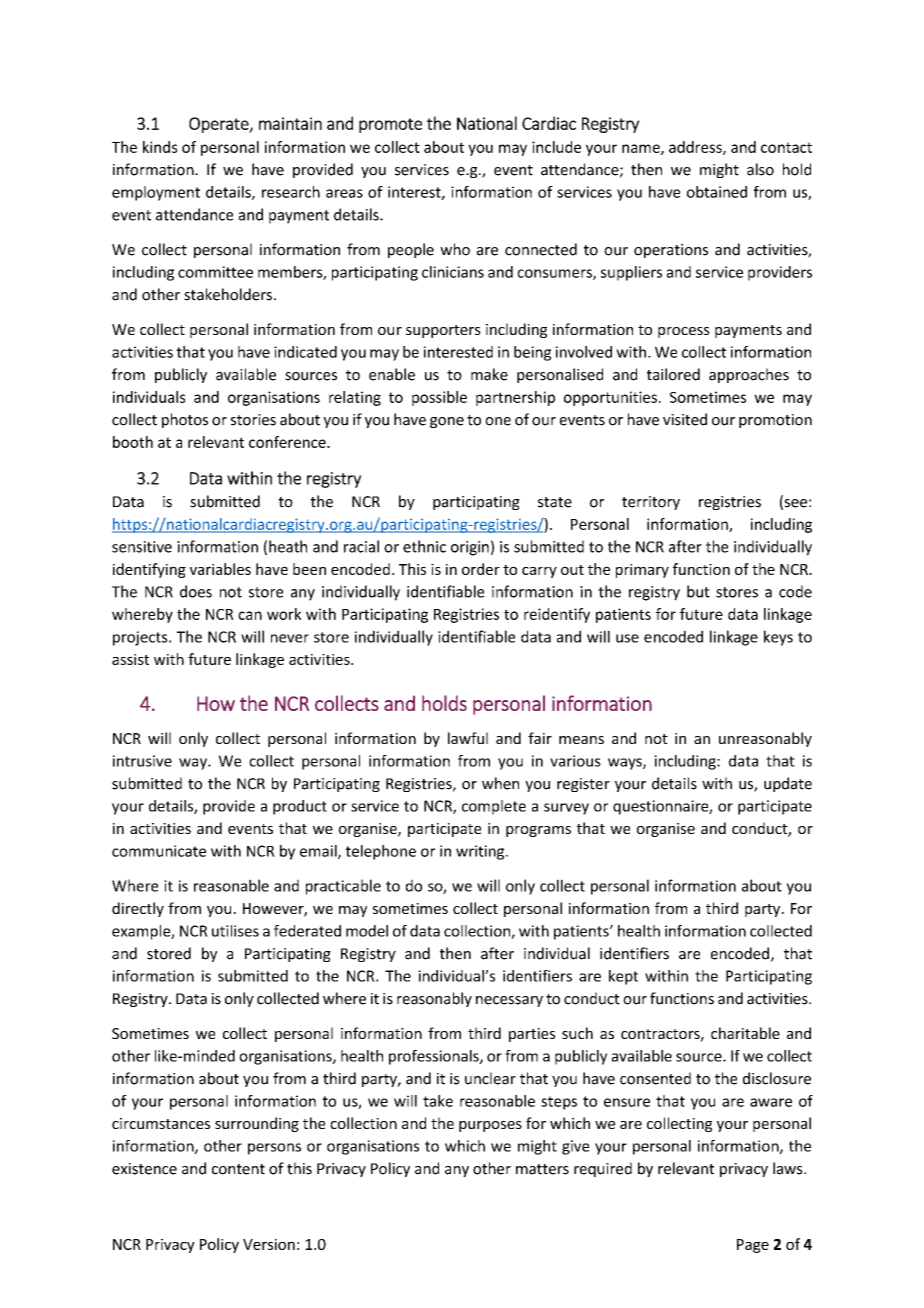  What do you see at coordinates (685, 419) in the screenshot?
I see `visited` at bounding box center [685, 419].
